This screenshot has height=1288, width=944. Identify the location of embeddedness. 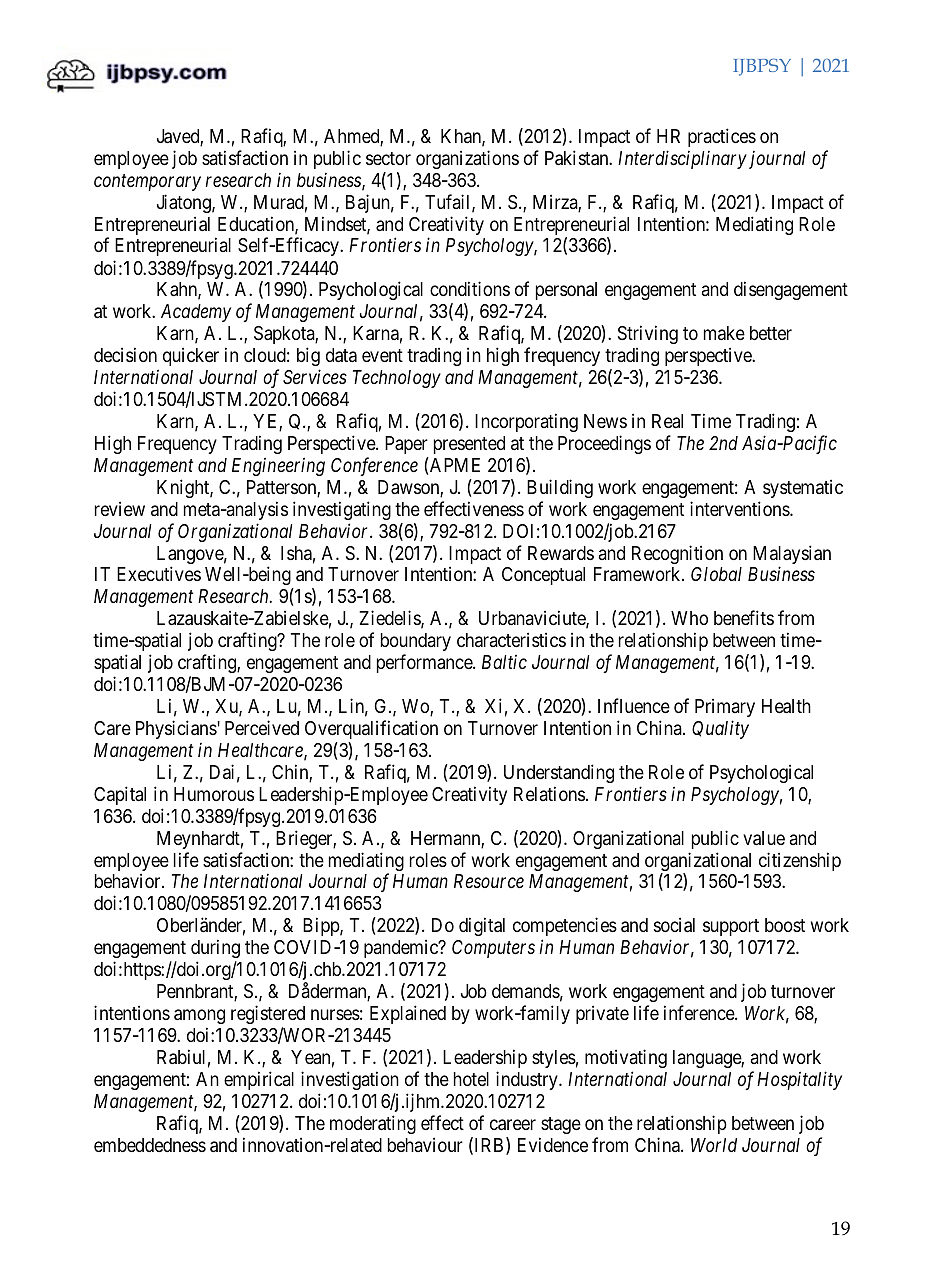
(150, 1145).
